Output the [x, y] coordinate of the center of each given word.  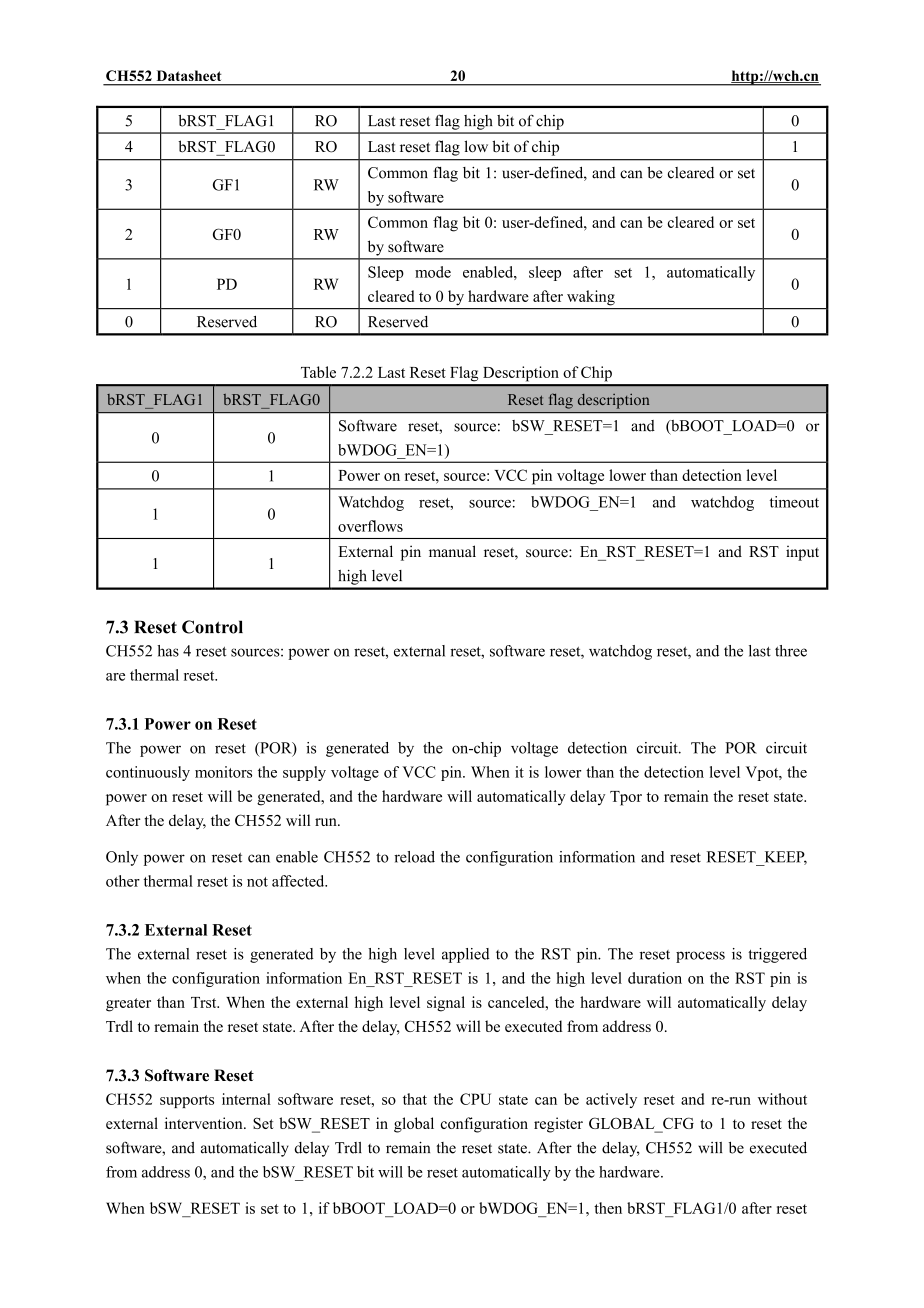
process [700, 957]
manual [452, 551]
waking [591, 297]
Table [318, 372]
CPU [475, 1099]
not [257, 882]
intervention [205, 1123]
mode [433, 272]
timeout [794, 502]
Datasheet [189, 75]
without [782, 1099]
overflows [370, 526]
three [791, 651]
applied [466, 955]
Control [212, 627]
